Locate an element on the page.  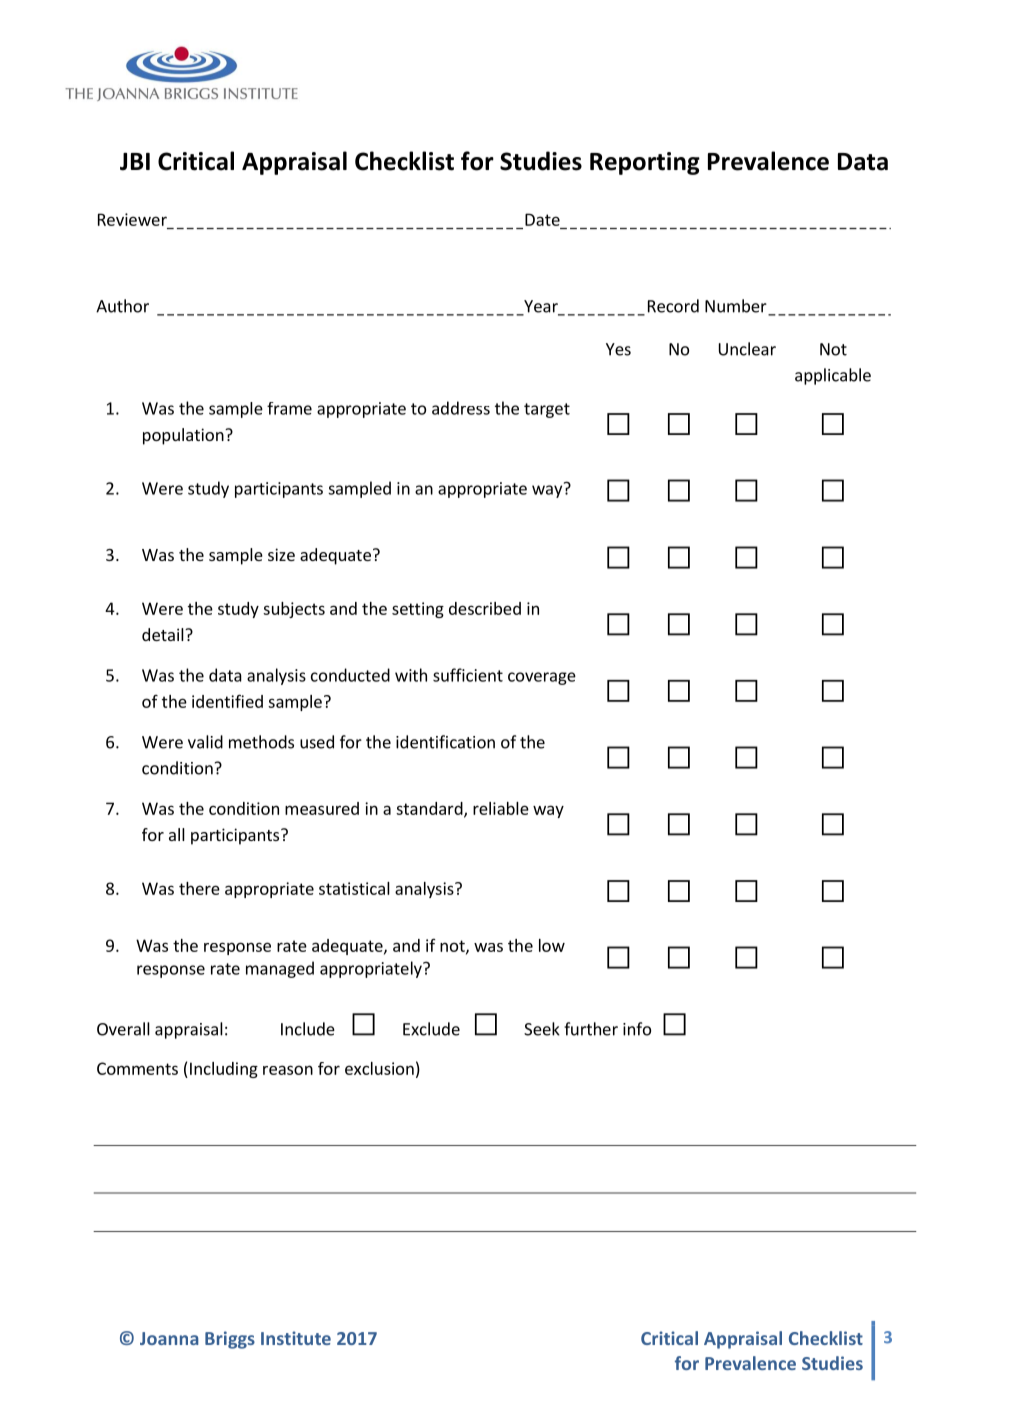
Briggs is located at coordinates (230, 1340).
